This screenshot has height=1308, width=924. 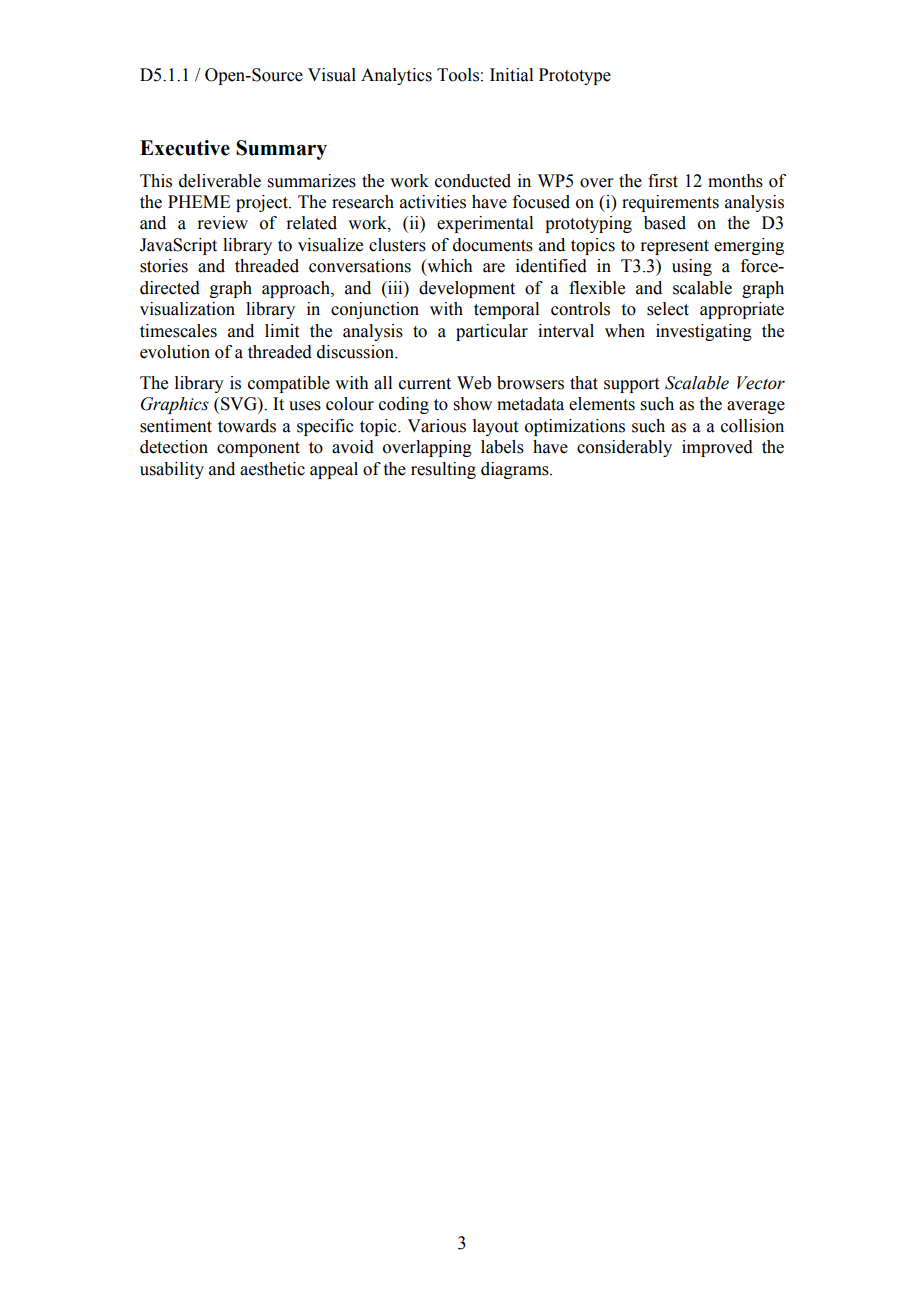 I want to click on Tools, so click(x=458, y=75).
